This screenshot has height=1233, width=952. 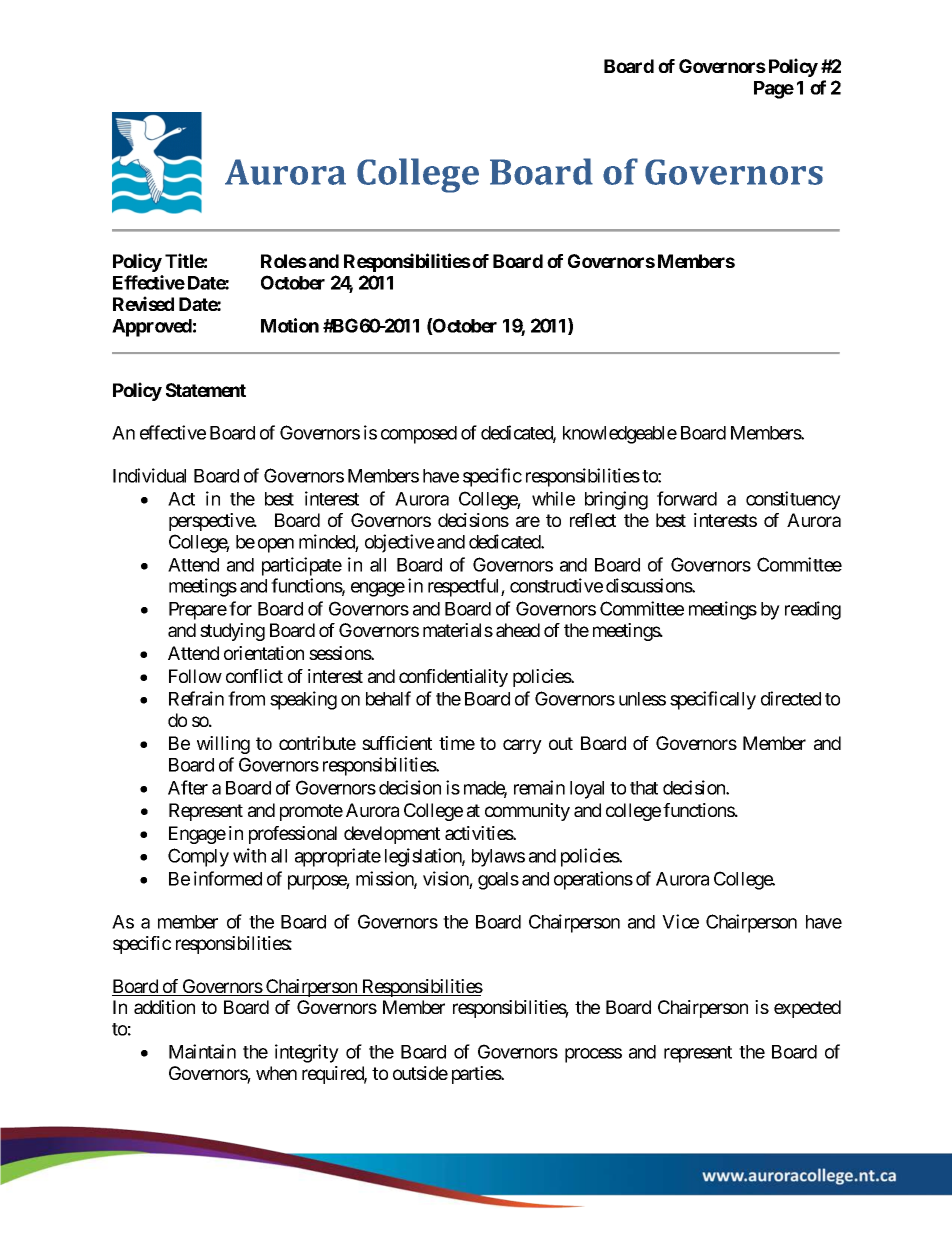 What do you see at coordinates (774, 90) in the screenshot?
I see `Page` at bounding box center [774, 90].
